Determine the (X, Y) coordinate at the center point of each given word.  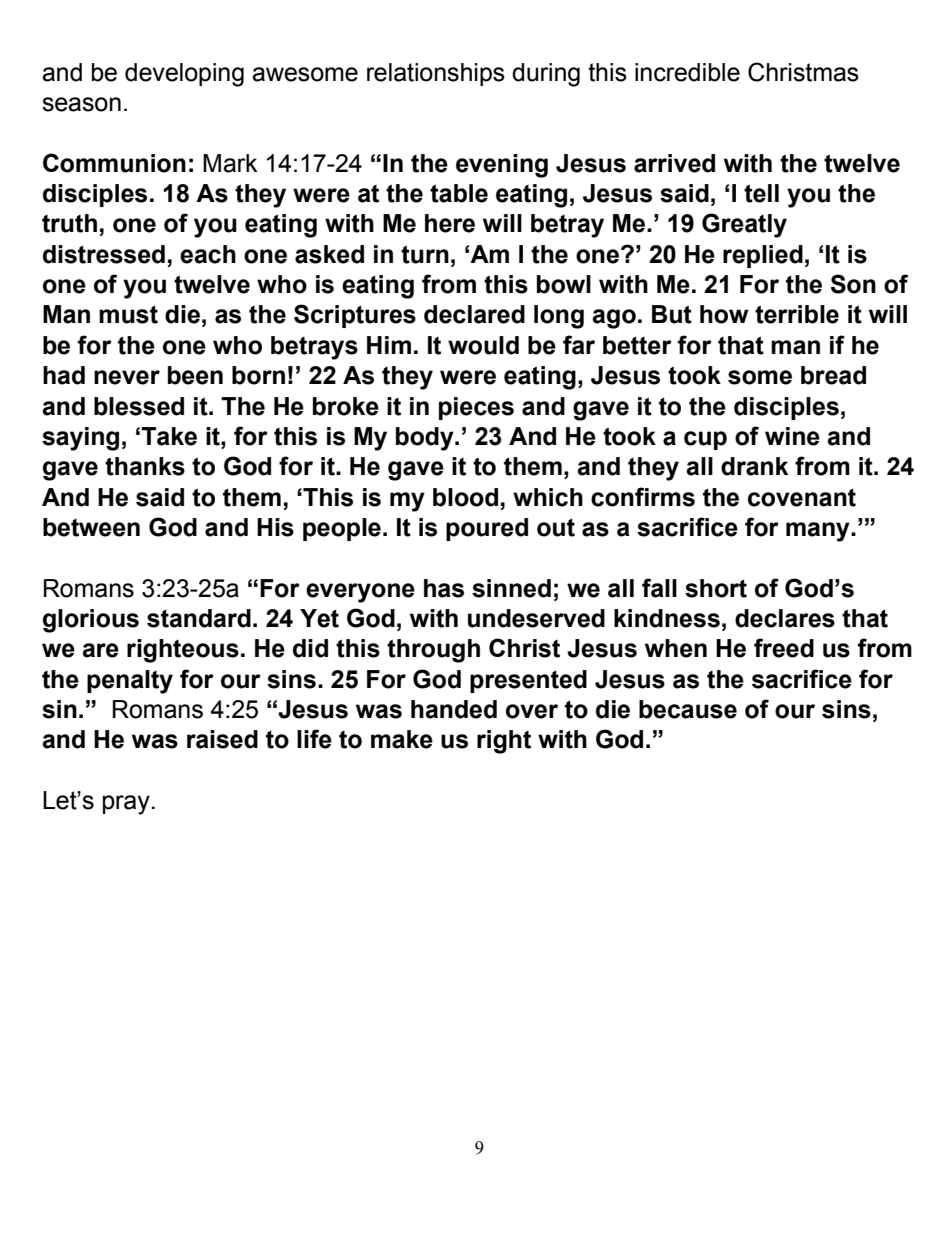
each (208, 254)
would (483, 345)
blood (465, 497)
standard (199, 618)
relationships (436, 74)
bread (833, 375)
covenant (802, 498)
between (91, 527)
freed (784, 648)
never (127, 377)
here (450, 223)
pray (127, 805)
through (433, 651)
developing (184, 75)
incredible (687, 72)
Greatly (744, 225)
